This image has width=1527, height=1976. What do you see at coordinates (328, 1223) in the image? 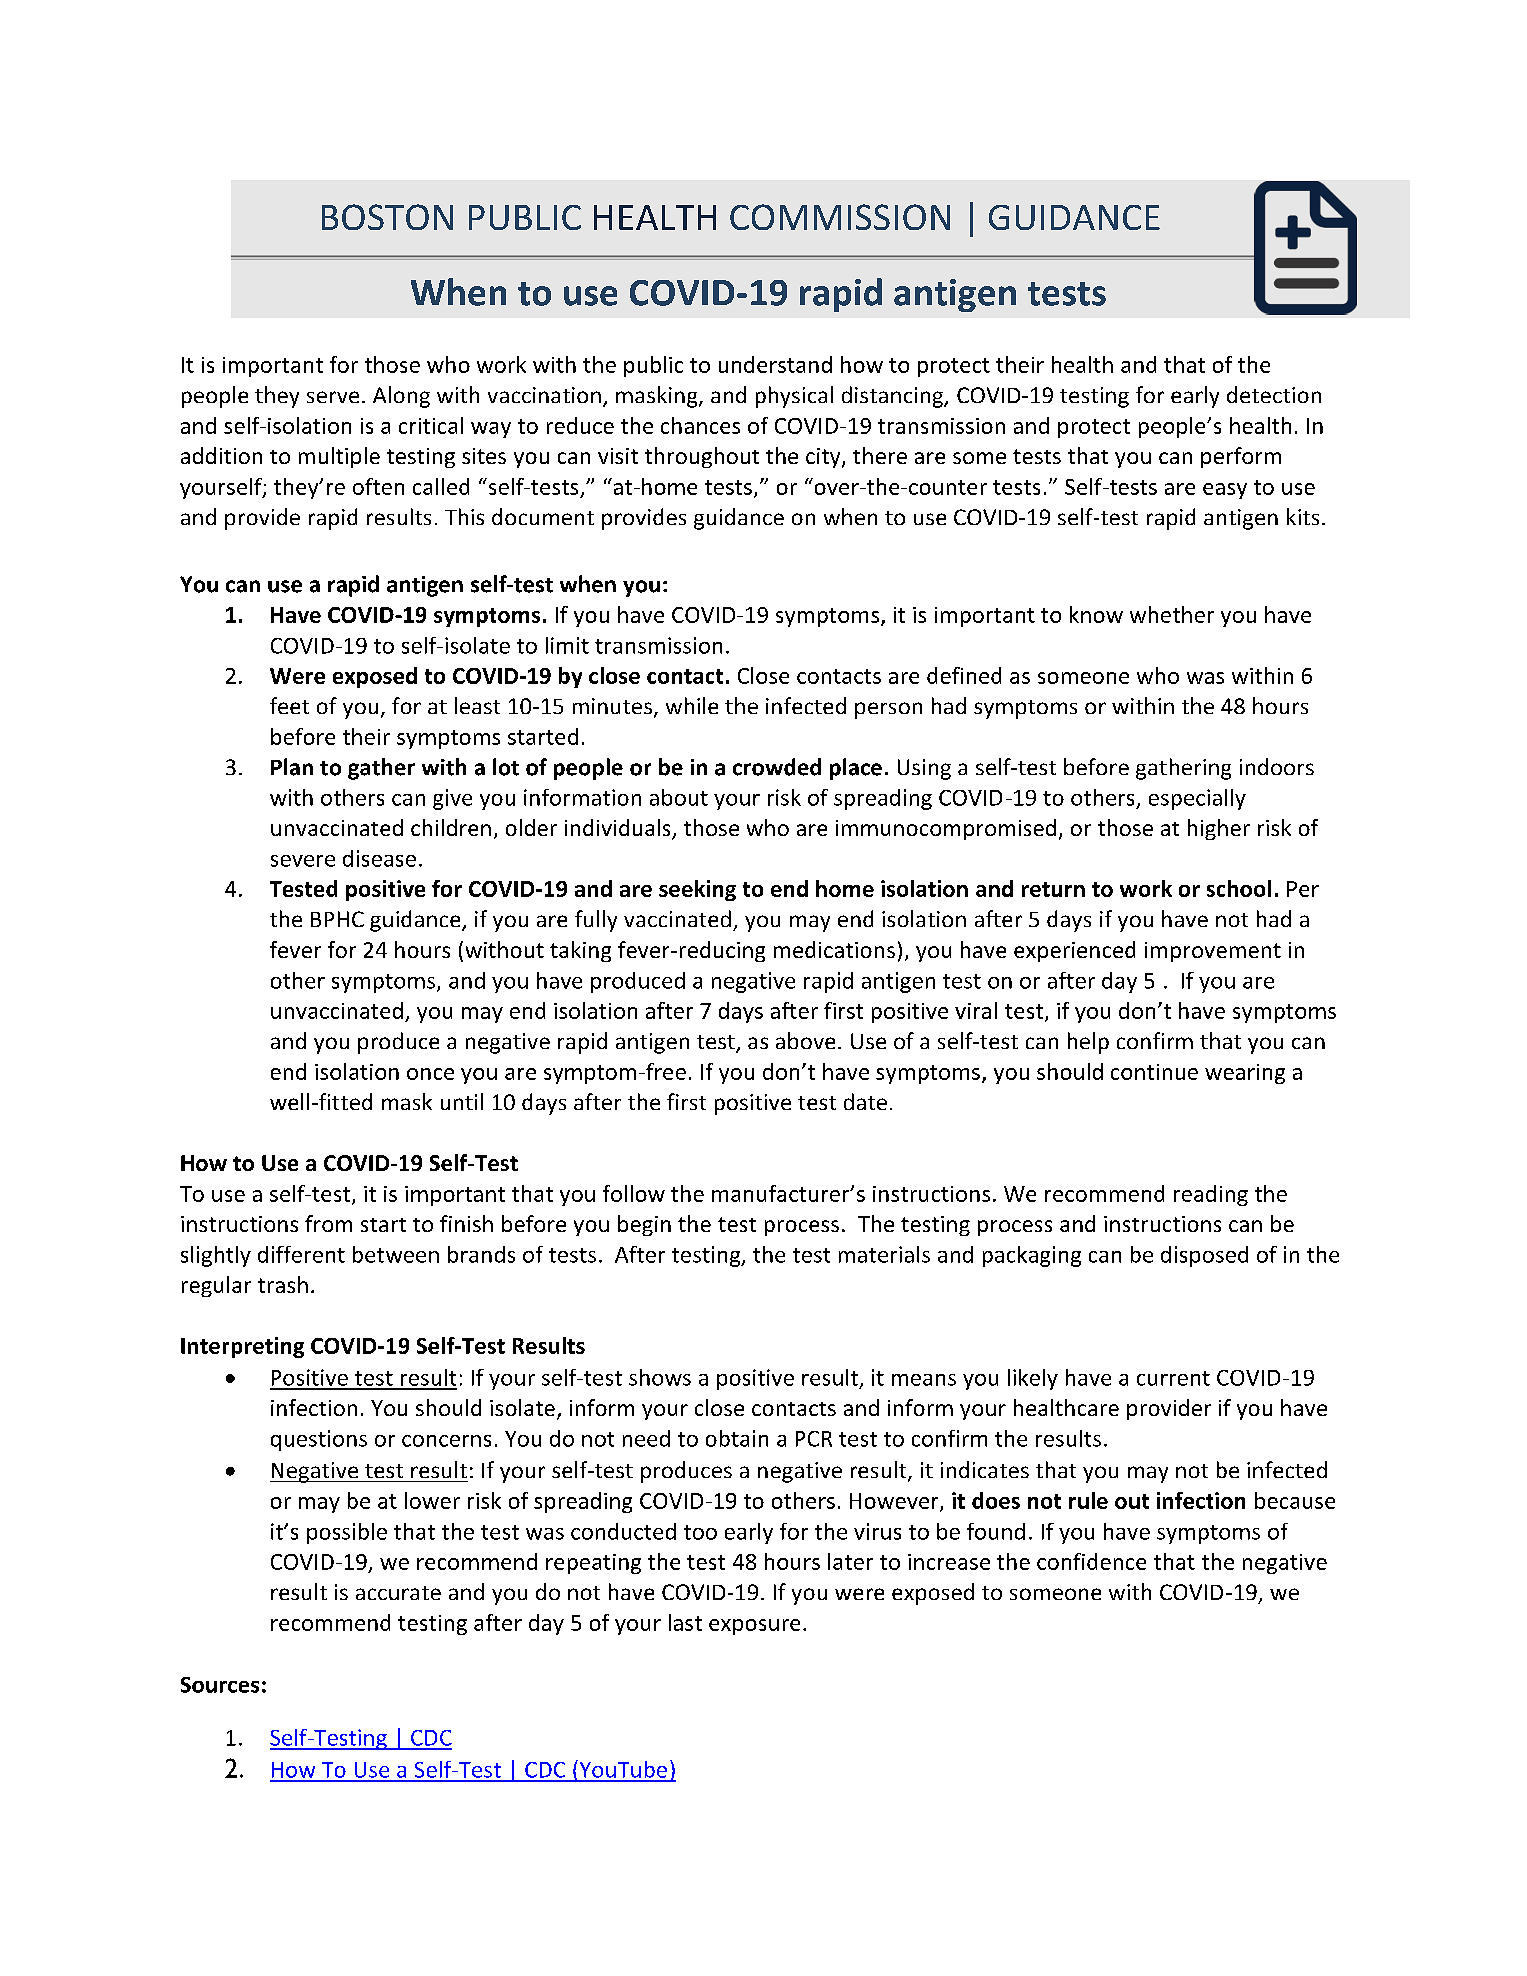
I see `from` at bounding box center [328, 1223].
